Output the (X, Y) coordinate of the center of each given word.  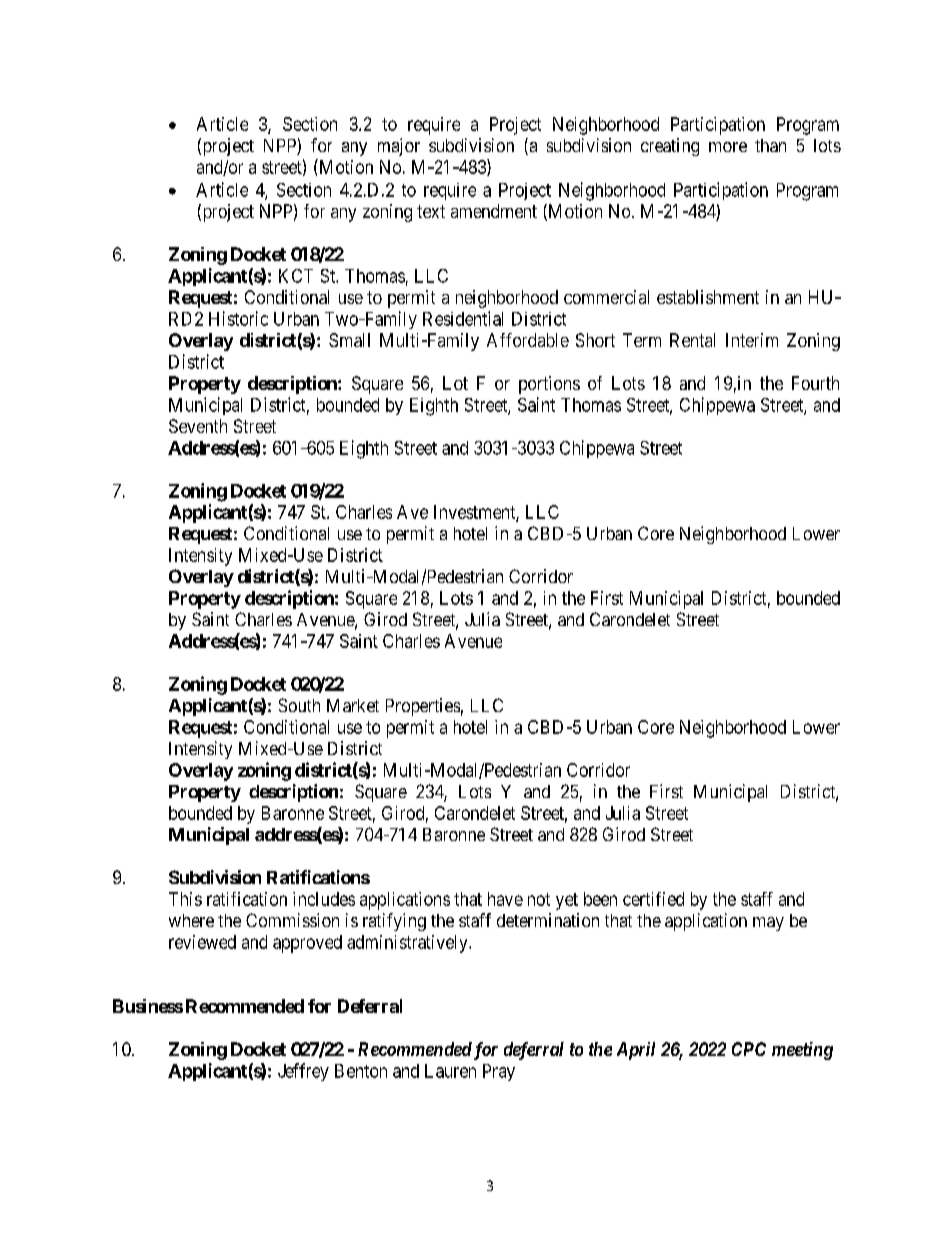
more (728, 147)
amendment (494, 211)
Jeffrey (303, 1072)
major (399, 147)
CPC (749, 1049)
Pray (499, 1072)
